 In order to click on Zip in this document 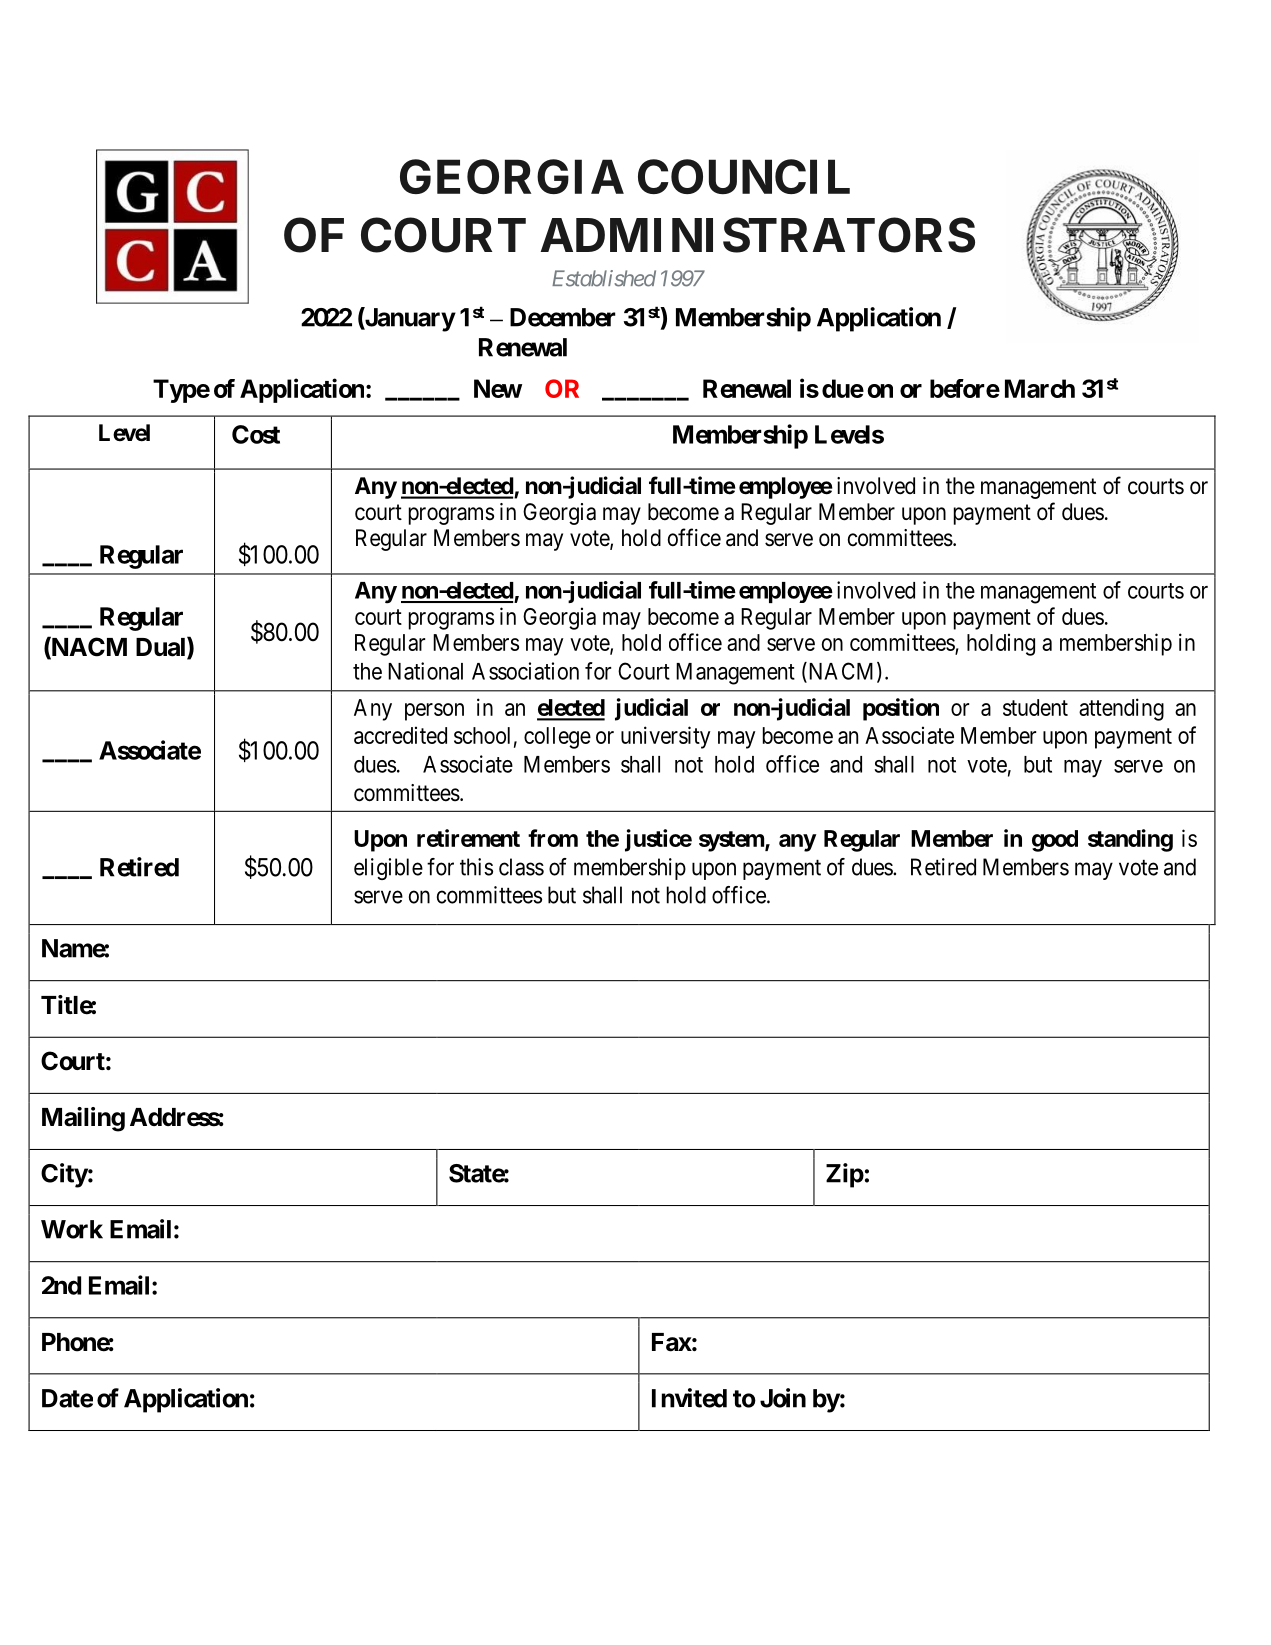, I will do `click(845, 1175)`.
